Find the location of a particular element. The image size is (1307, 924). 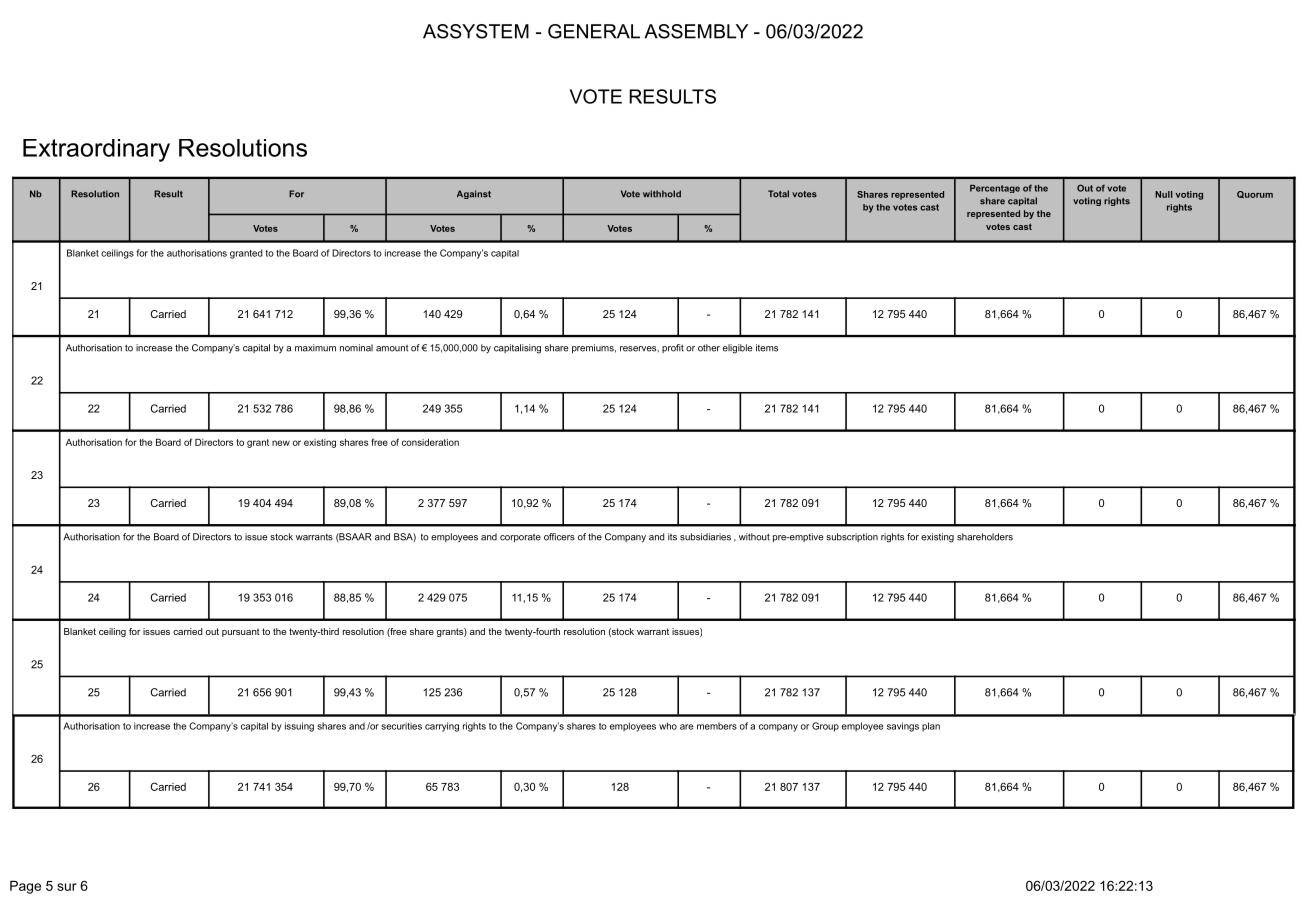

plan is located at coordinates (931, 727).
